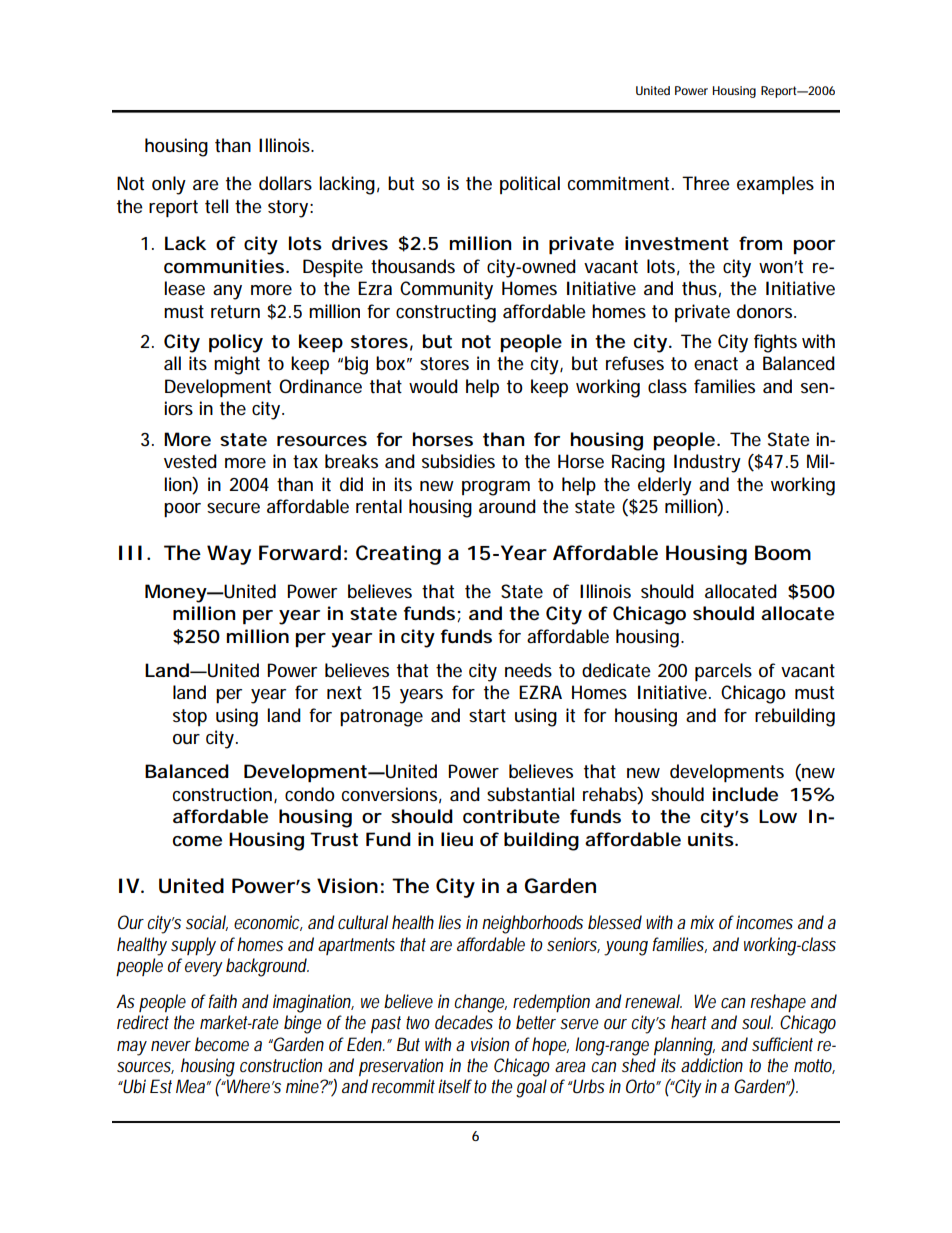 This screenshot has width=952, height=1233. Describe the element at coordinates (712, 1065) in the screenshot. I see `addiction` at that location.
